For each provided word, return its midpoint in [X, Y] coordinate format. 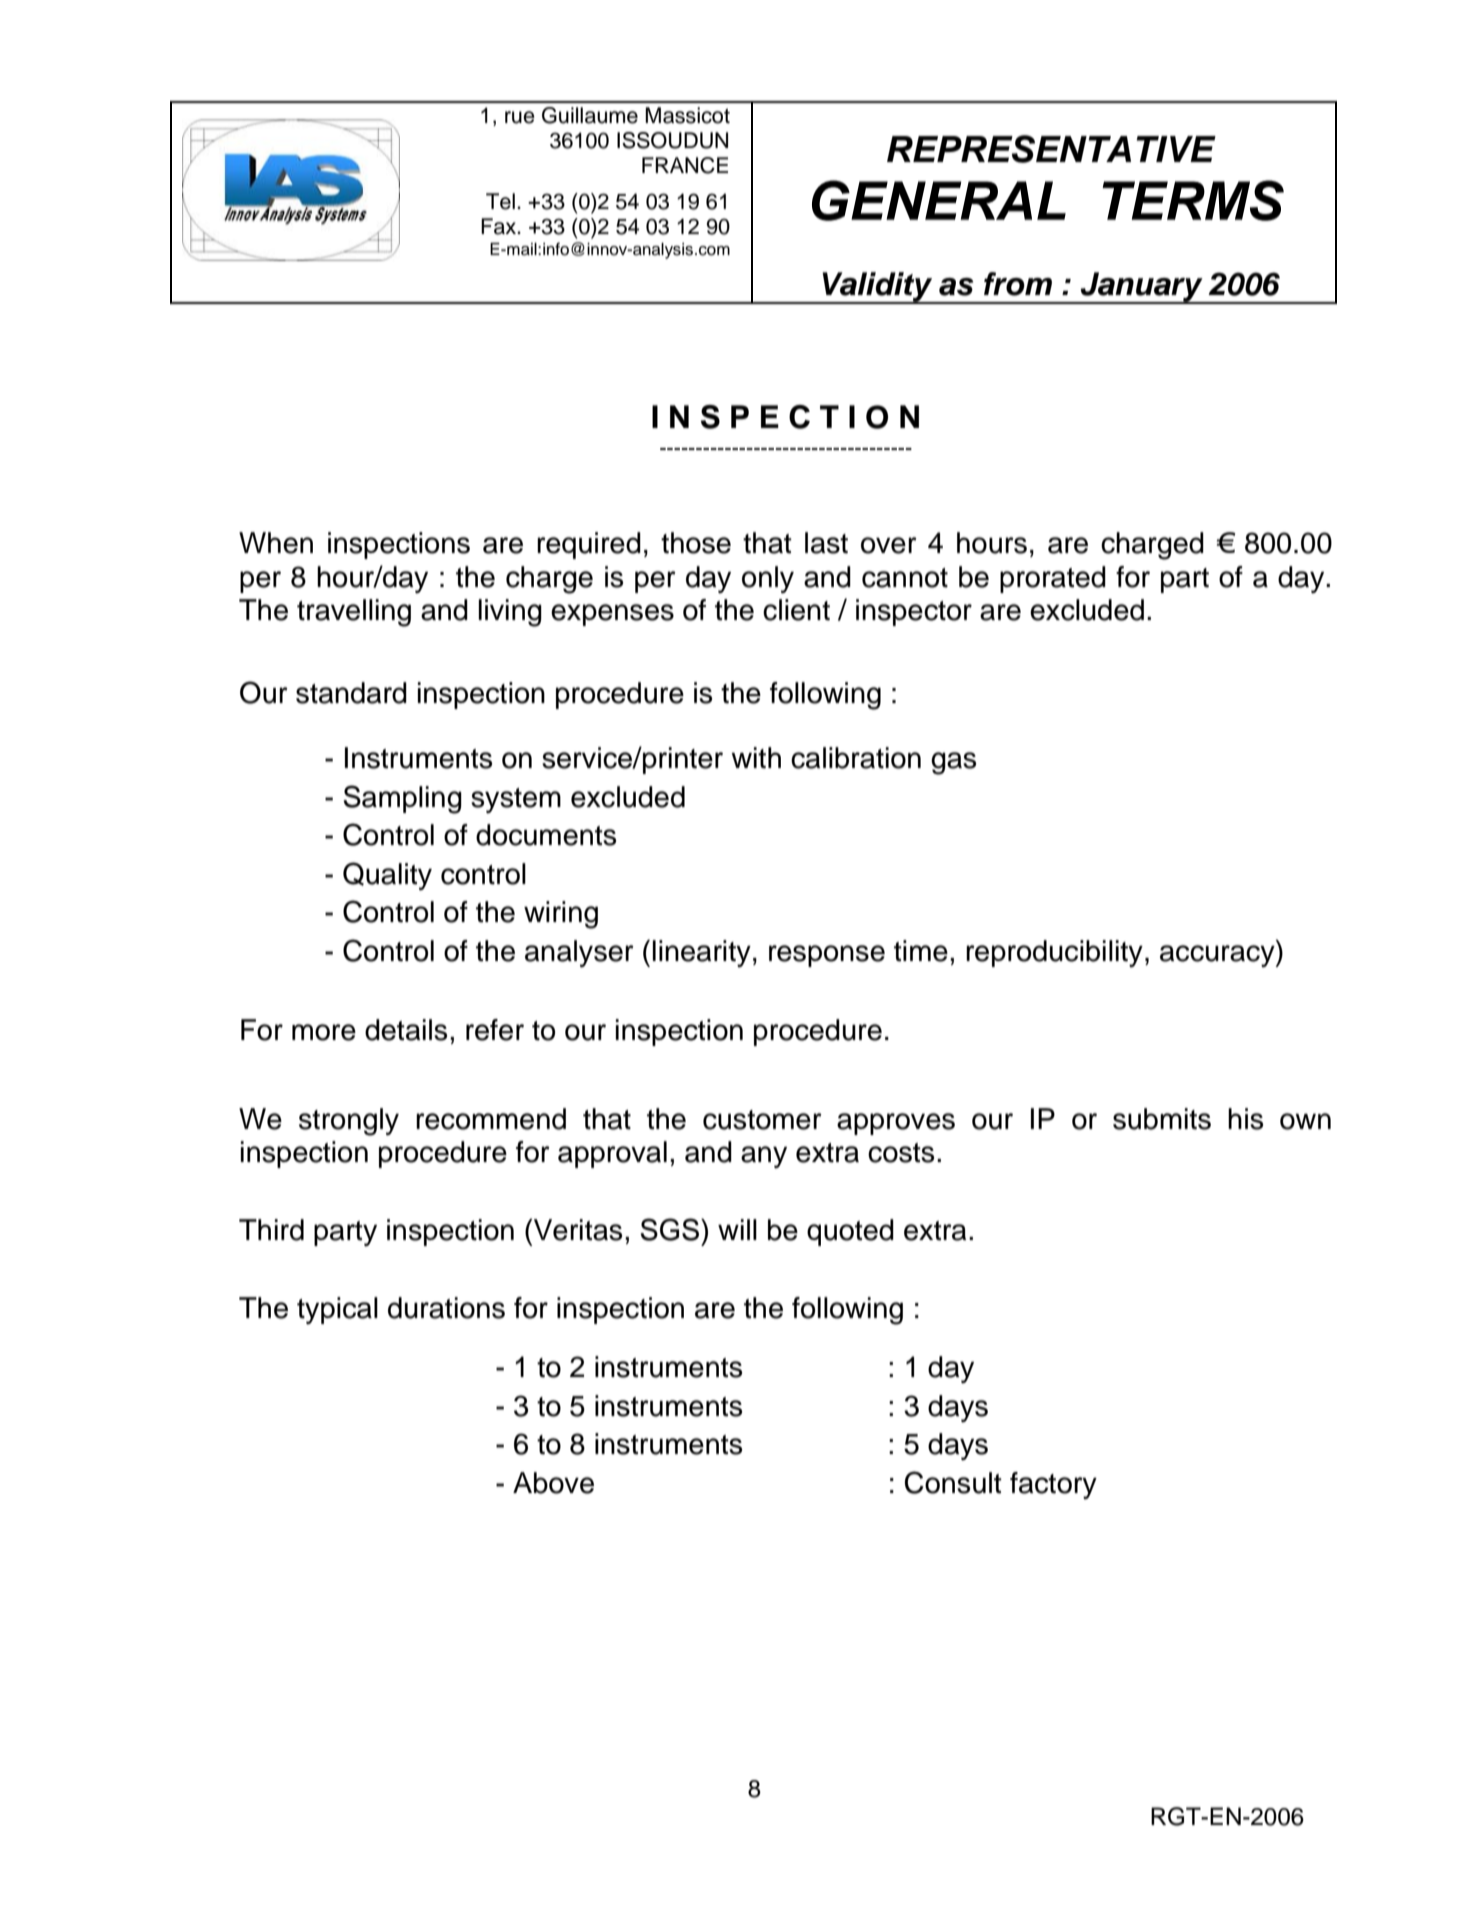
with [756, 758]
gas [953, 763]
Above [553, 1483]
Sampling [403, 799]
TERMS [1193, 200]
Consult [953, 1482]
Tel [500, 201]
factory [1053, 1485]
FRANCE [685, 165]
